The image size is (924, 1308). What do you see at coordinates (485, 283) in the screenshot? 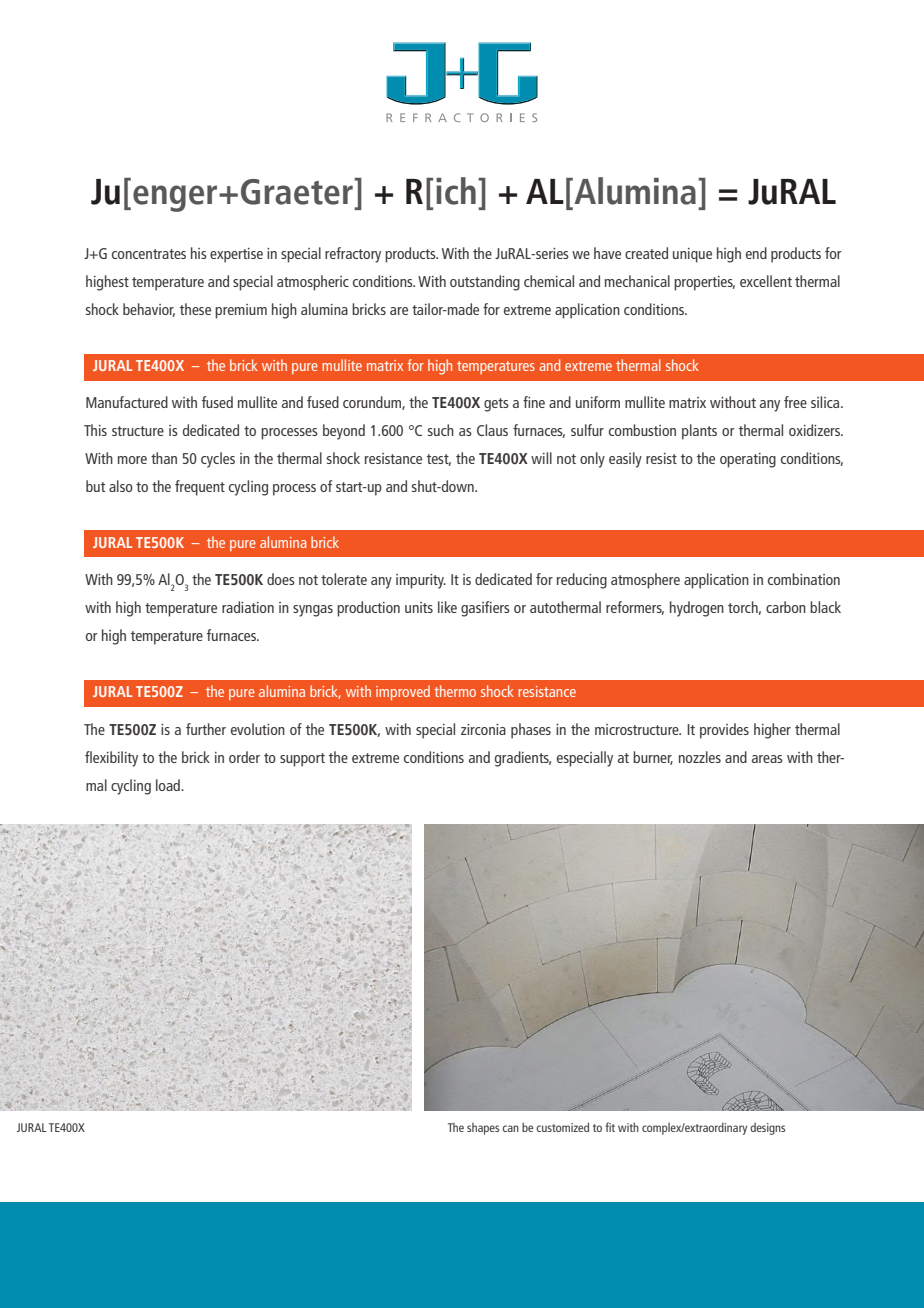
I see `outstanding` at bounding box center [485, 283].
